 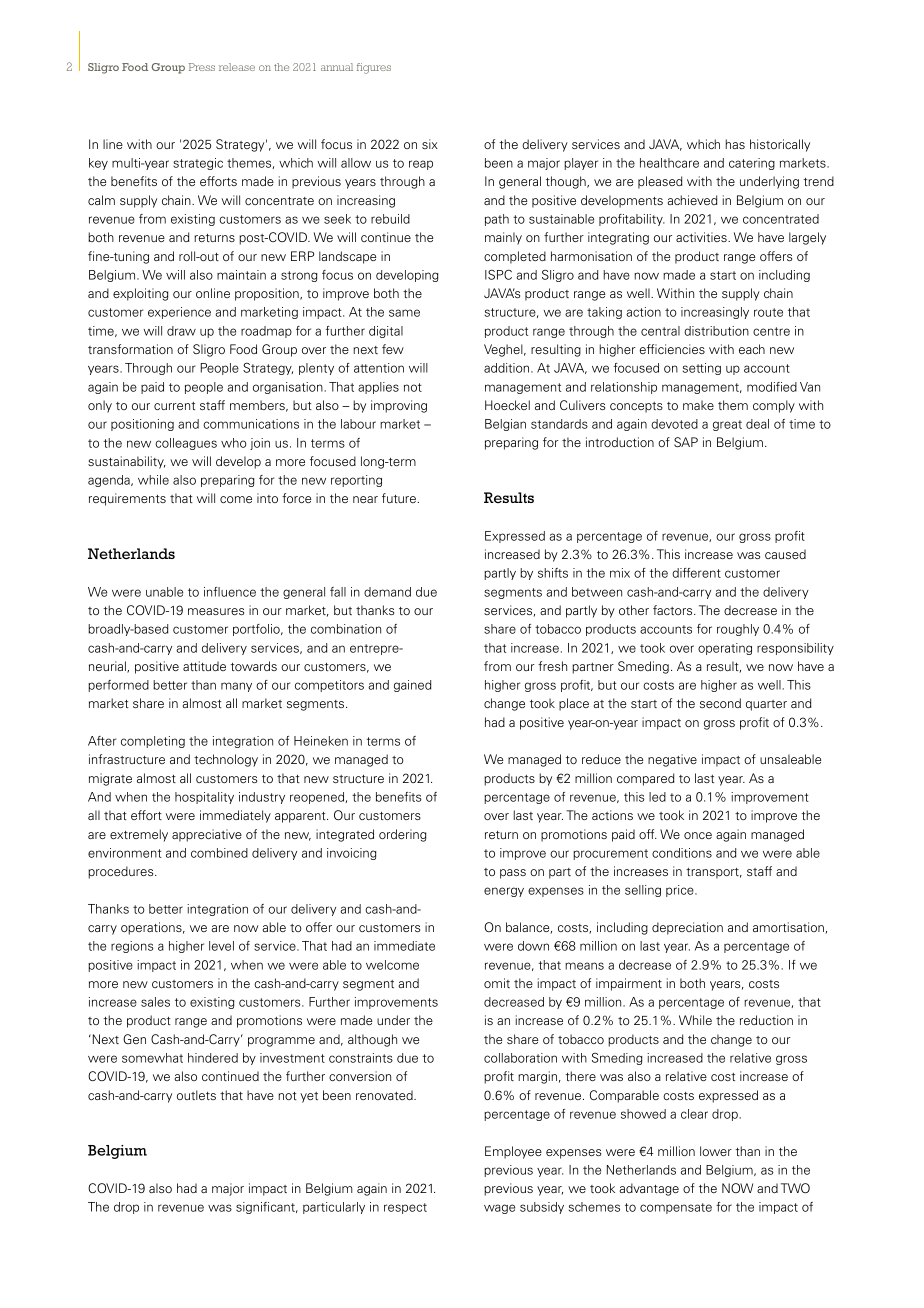 What do you see at coordinates (204, 666) in the screenshot?
I see `attitude` at bounding box center [204, 666].
